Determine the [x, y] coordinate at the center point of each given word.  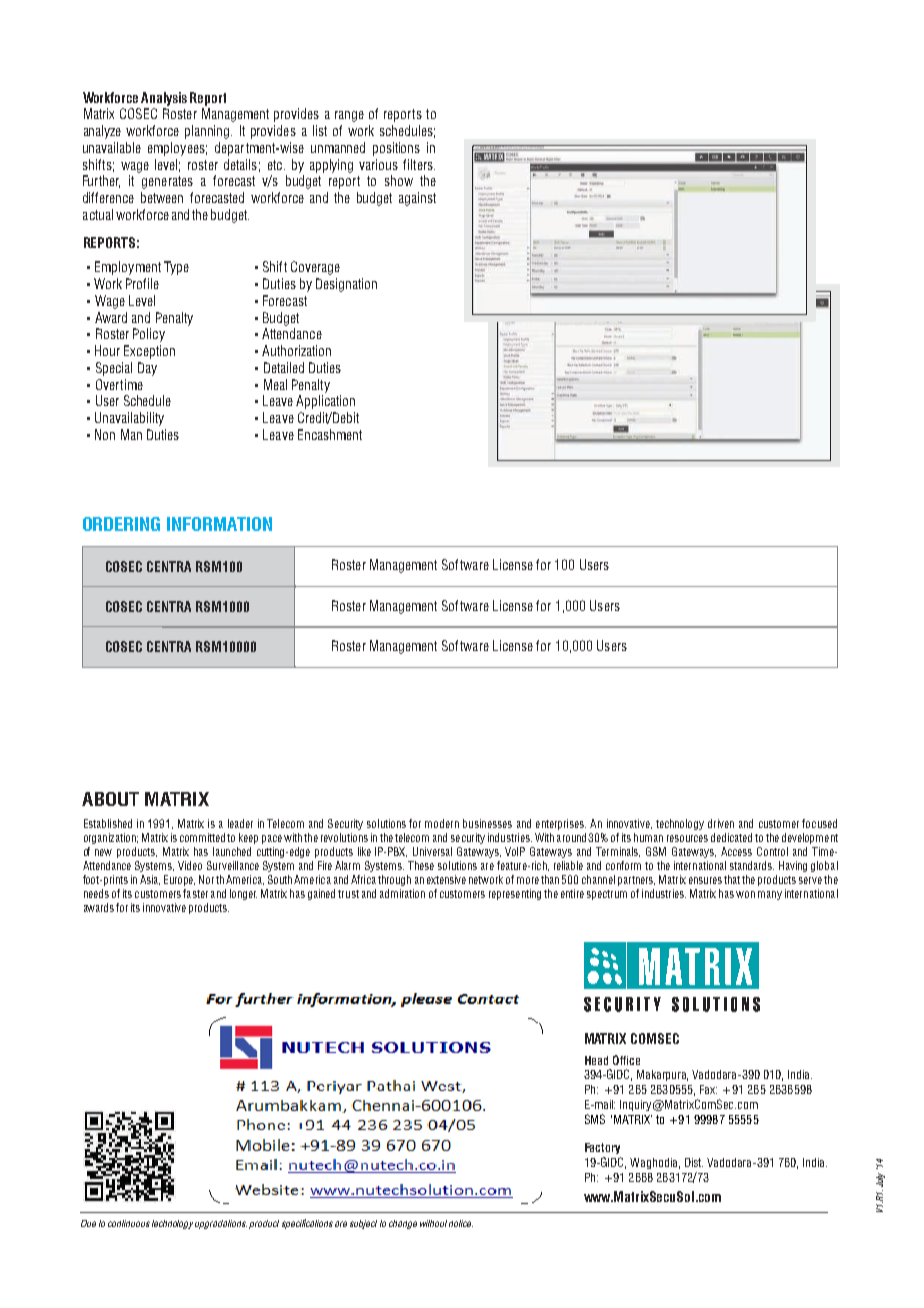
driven [721, 823]
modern [442, 823]
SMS [595, 1119]
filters [419, 164]
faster [195, 893]
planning [208, 132]
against [417, 199]
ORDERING [121, 524]
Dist [694, 1162]
